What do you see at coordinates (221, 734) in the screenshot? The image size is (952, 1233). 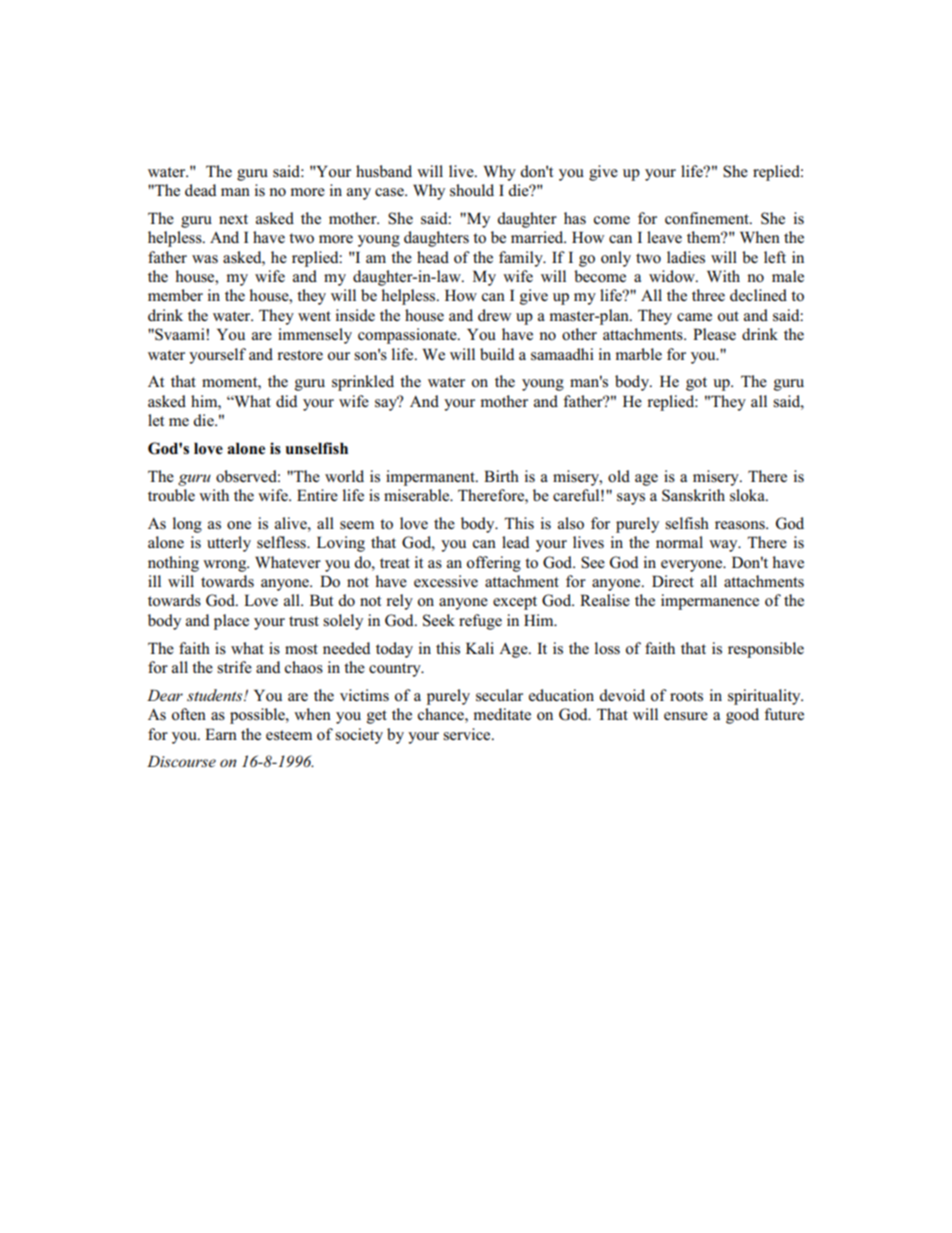 I see `Earn` at bounding box center [221, 734].
